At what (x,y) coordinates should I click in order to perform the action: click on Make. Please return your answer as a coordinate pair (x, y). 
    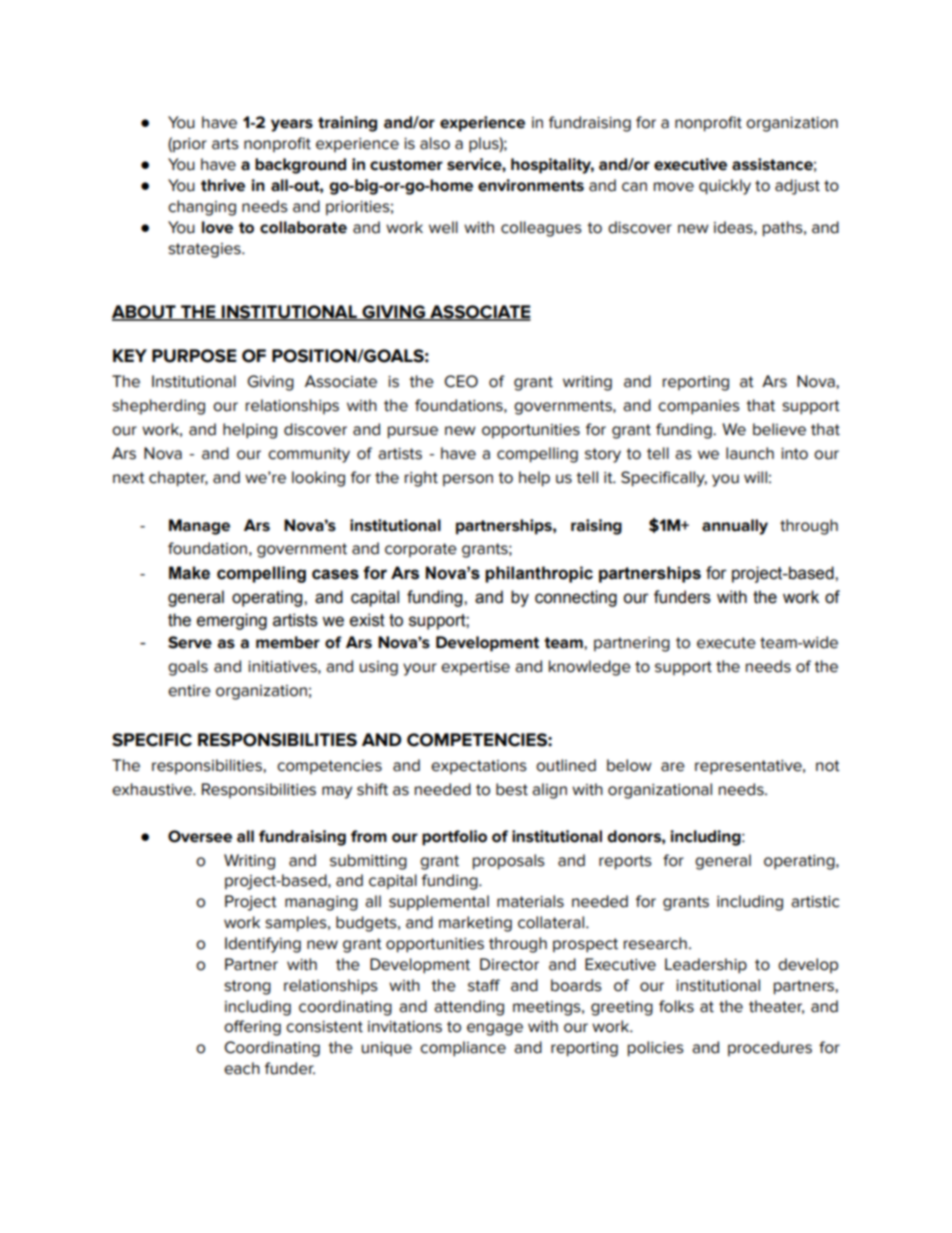
    Looking at the image, I should click on (189, 573).
